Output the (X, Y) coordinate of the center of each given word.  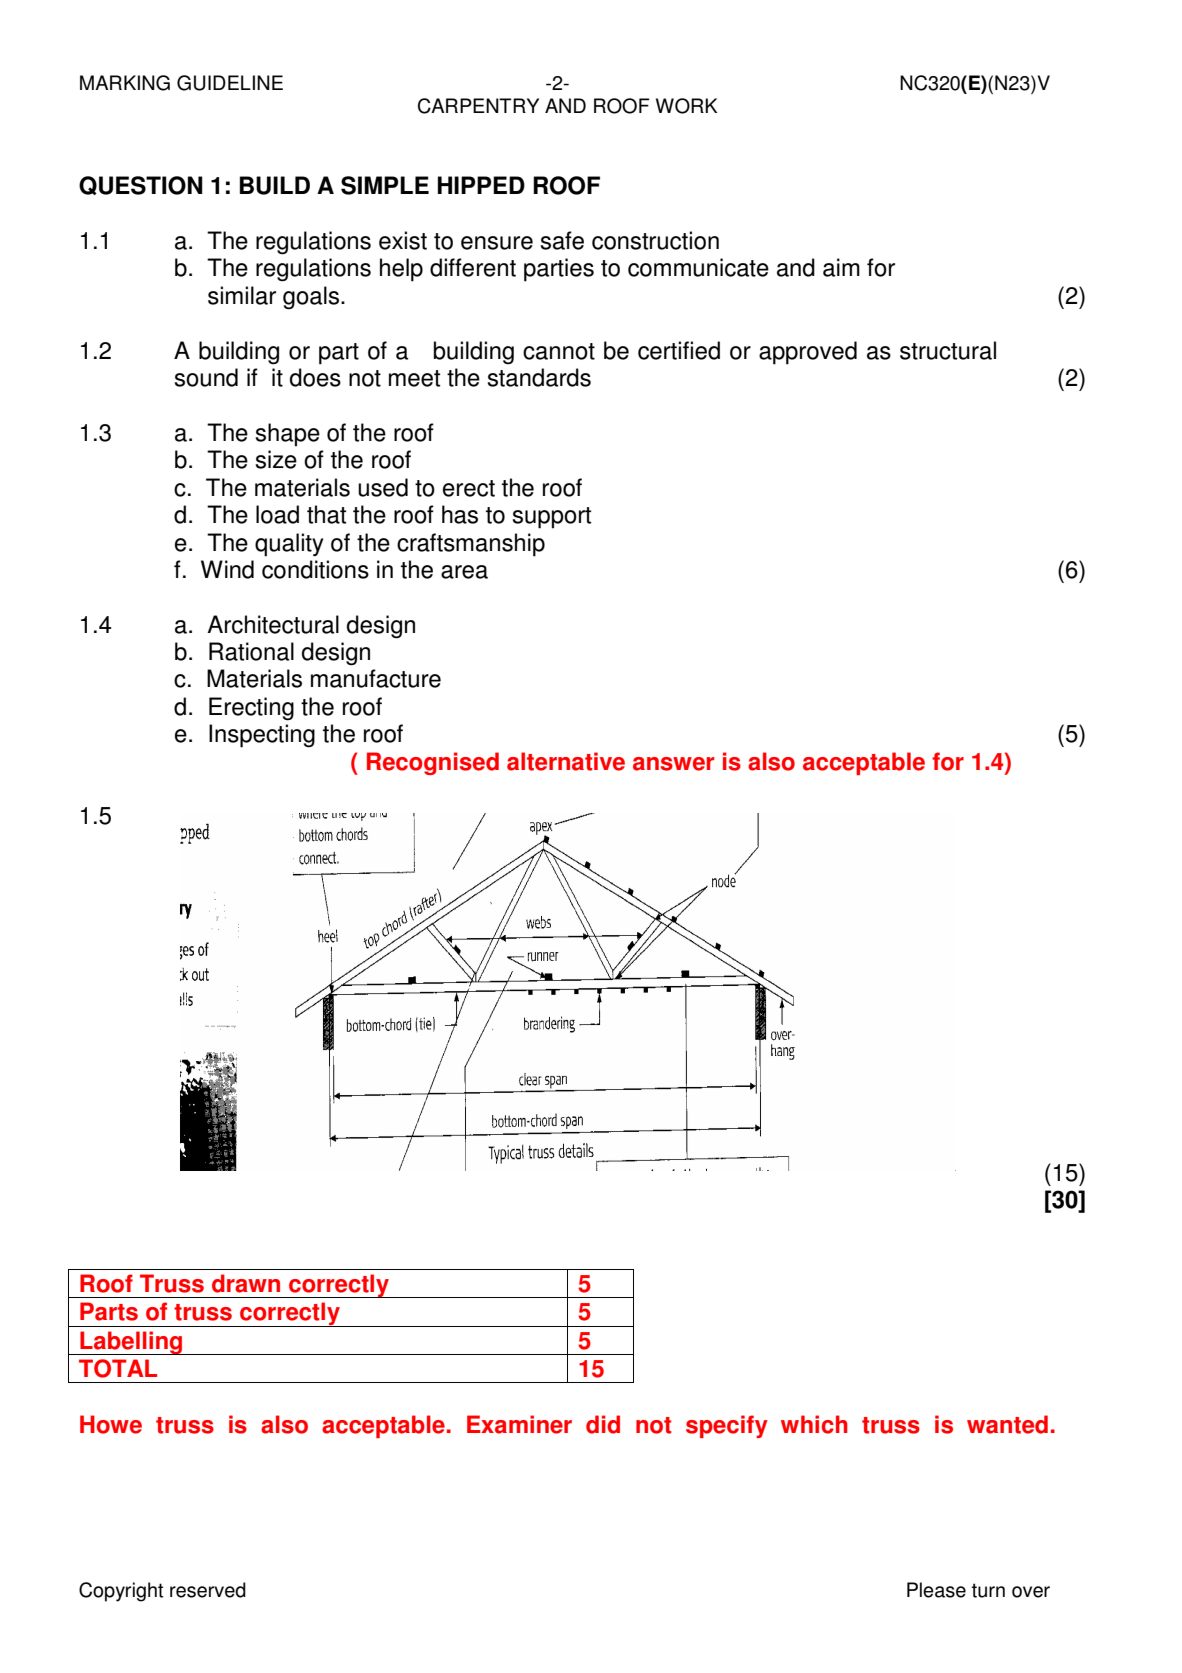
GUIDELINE (230, 83)
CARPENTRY (478, 106)
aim (841, 267)
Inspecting (262, 736)
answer (673, 764)
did (603, 1424)
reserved (208, 1590)
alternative (566, 761)
